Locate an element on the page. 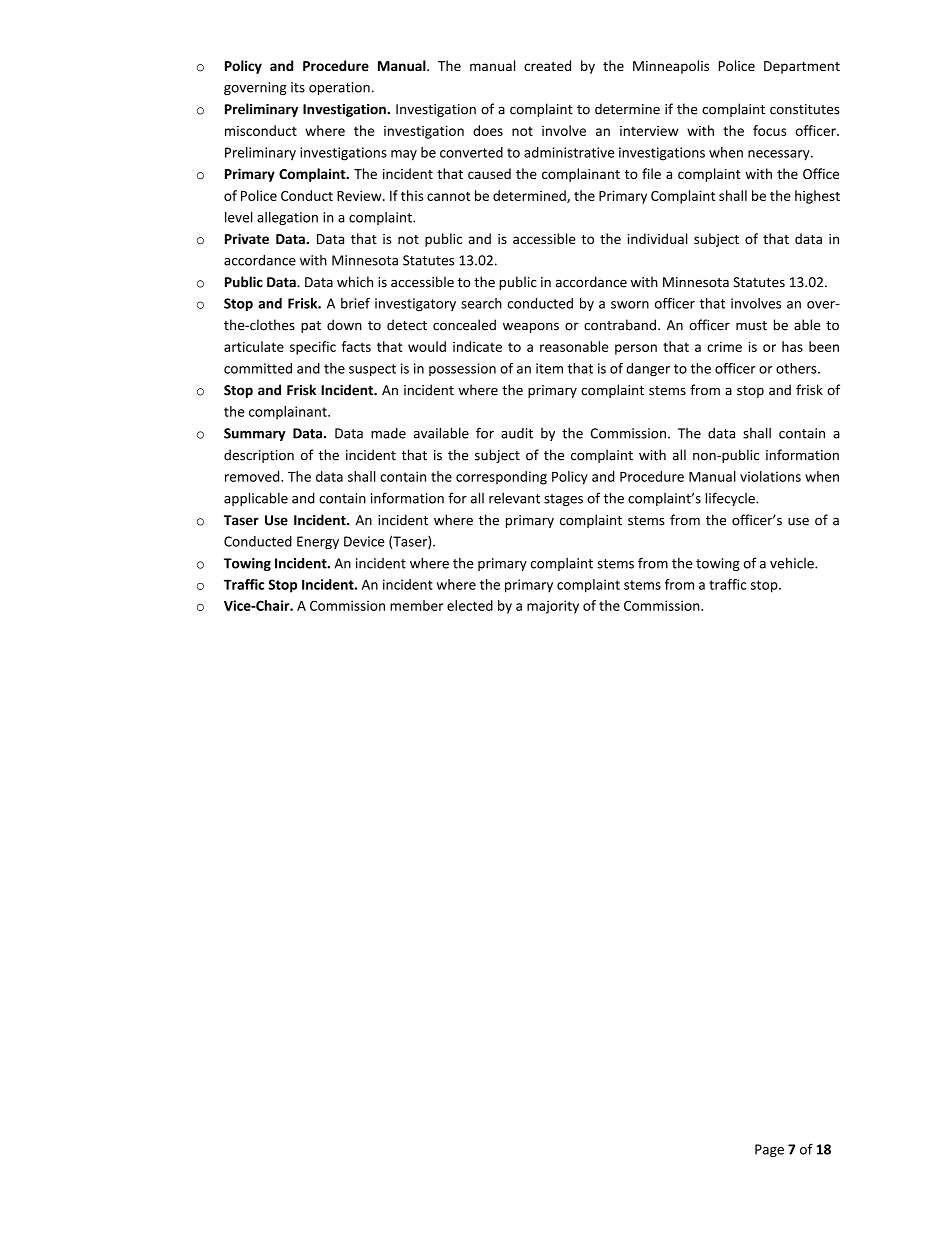 The width and height of the image is (952, 1233). elected is located at coordinates (470, 605).
